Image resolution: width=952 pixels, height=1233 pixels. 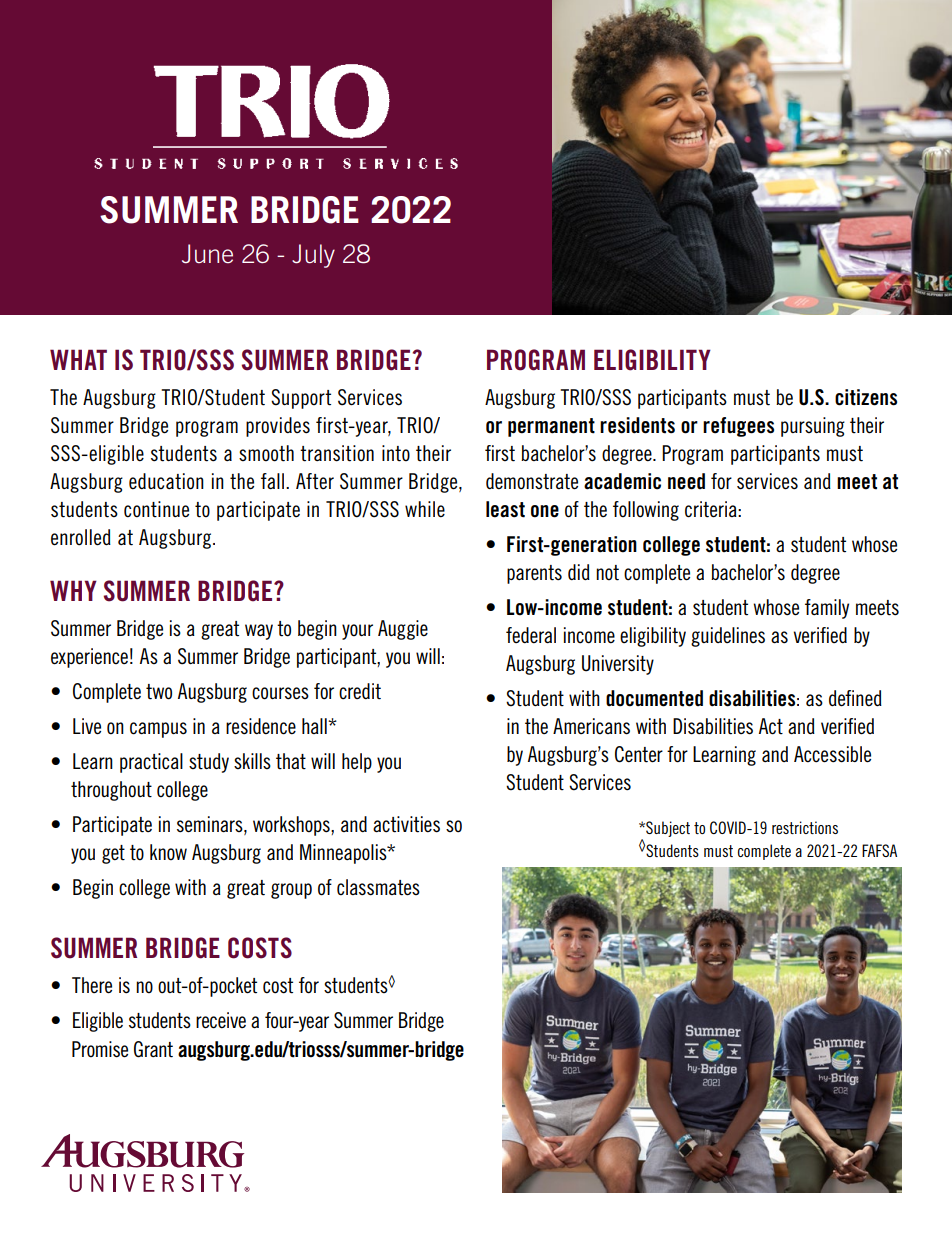 What do you see at coordinates (168, 852) in the screenshot?
I see `know` at bounding box center [168, 852].
